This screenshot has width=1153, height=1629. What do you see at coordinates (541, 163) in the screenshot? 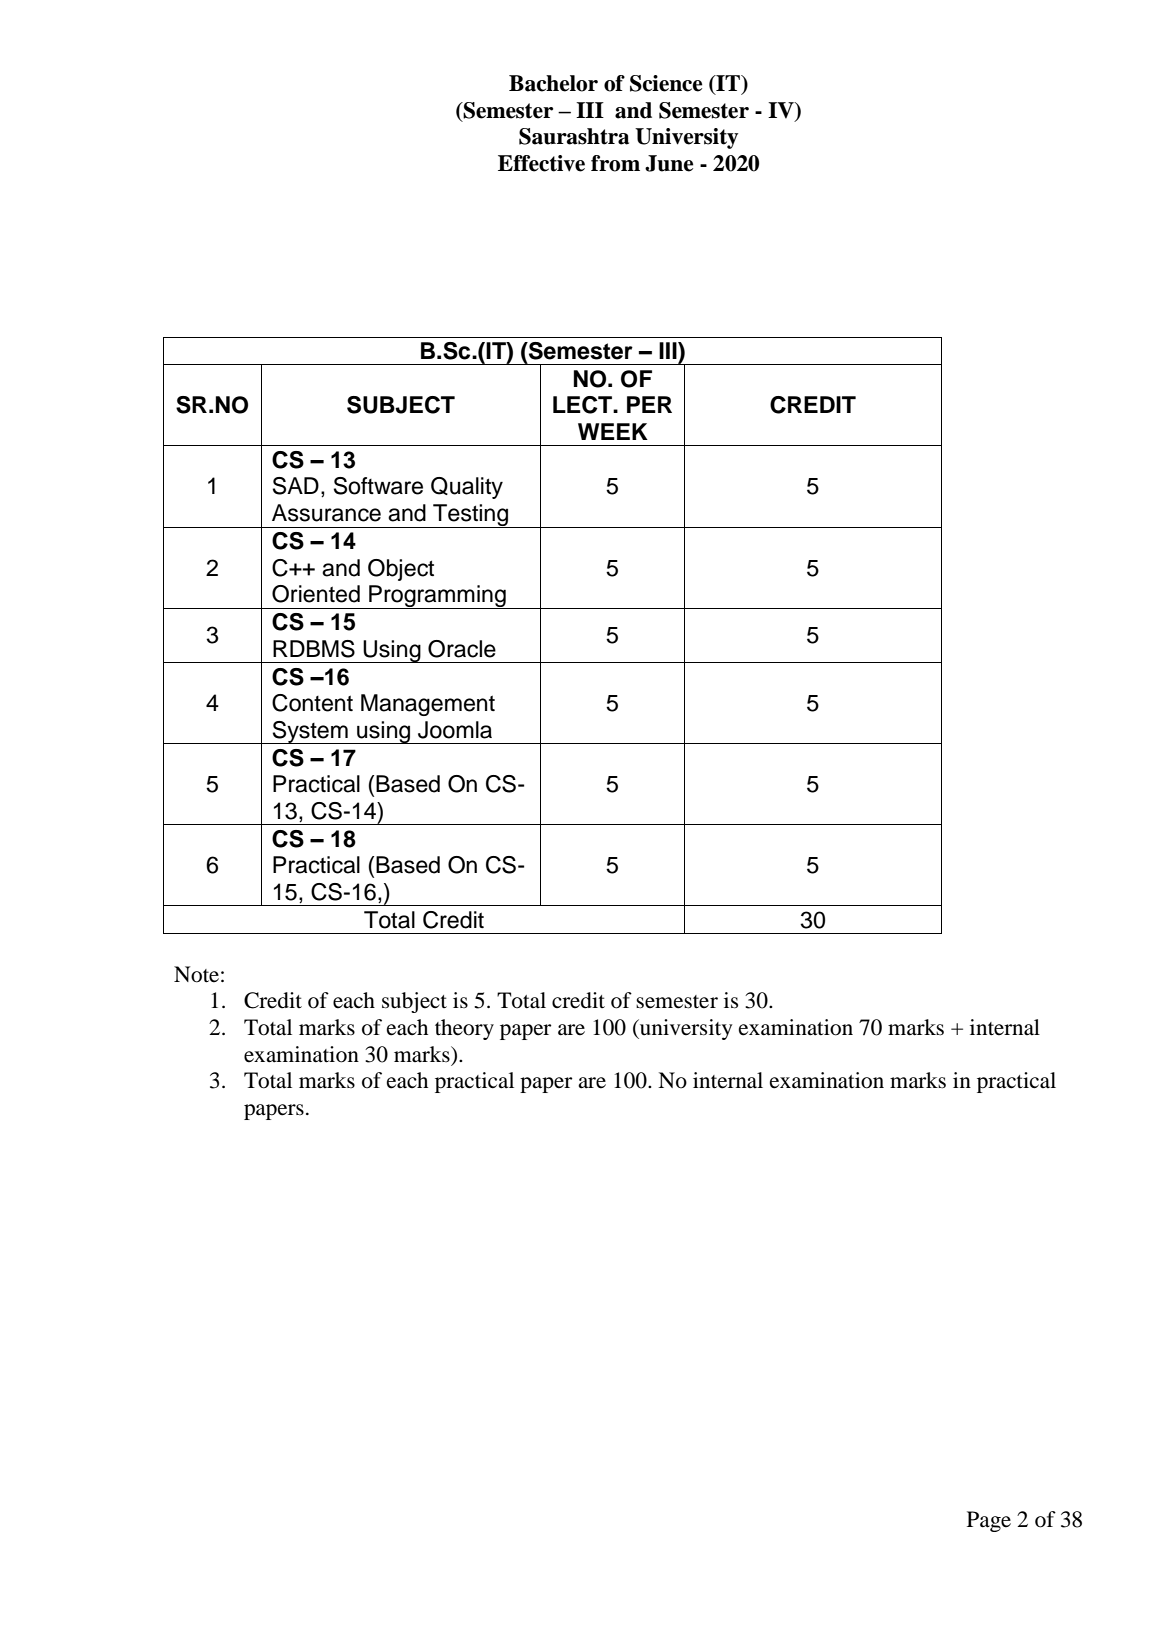
I see `Effective` at bounding box center [541, 163].
